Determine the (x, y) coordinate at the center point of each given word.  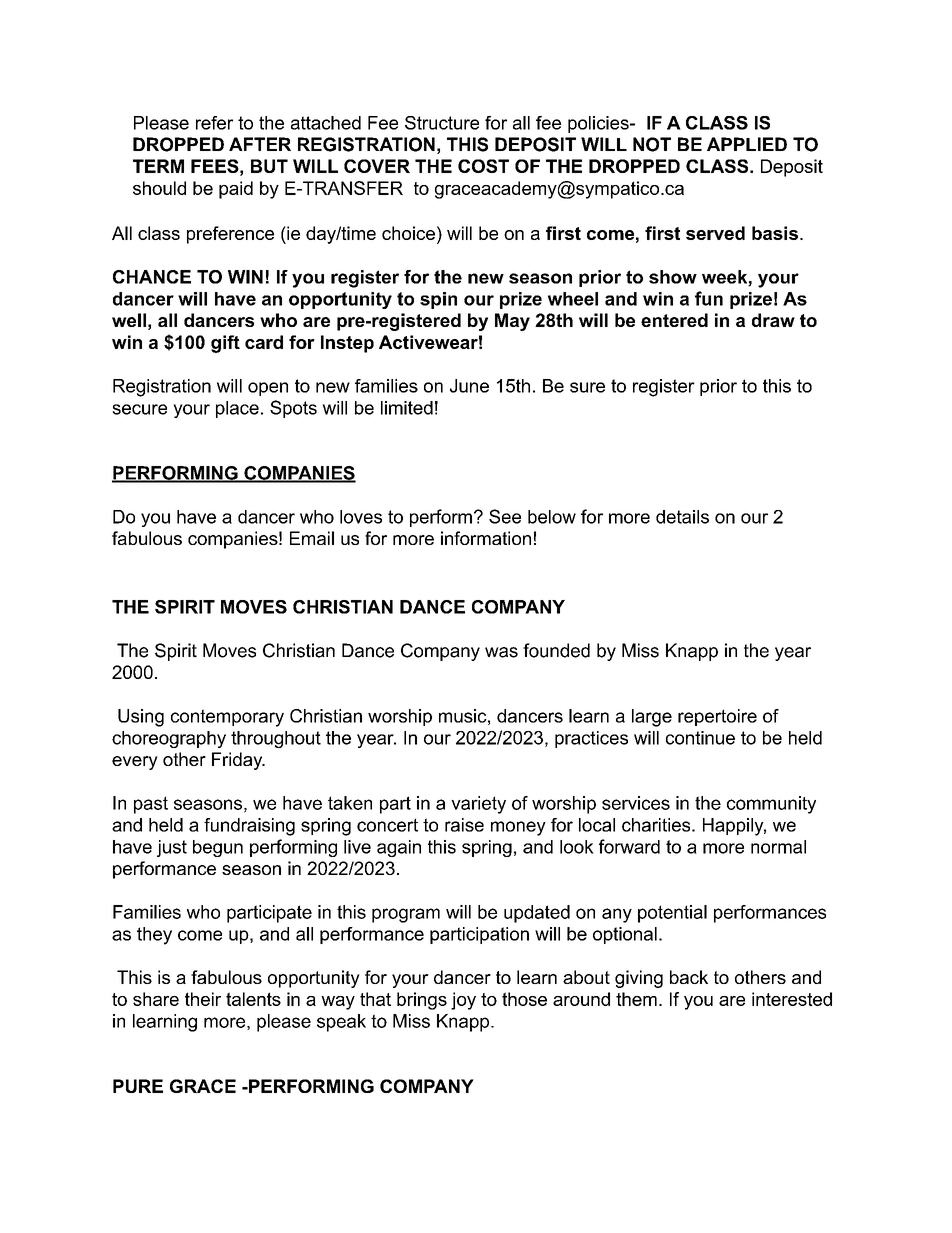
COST (483, 166)
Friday (238, 761)
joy (463, 1001)
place (237, 409)
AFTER (260, 144)
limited (407, 408)
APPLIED (747, 144)
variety (478, 805)
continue (700, 738)
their (203, 999)
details (682, 517)
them (636, 999)
